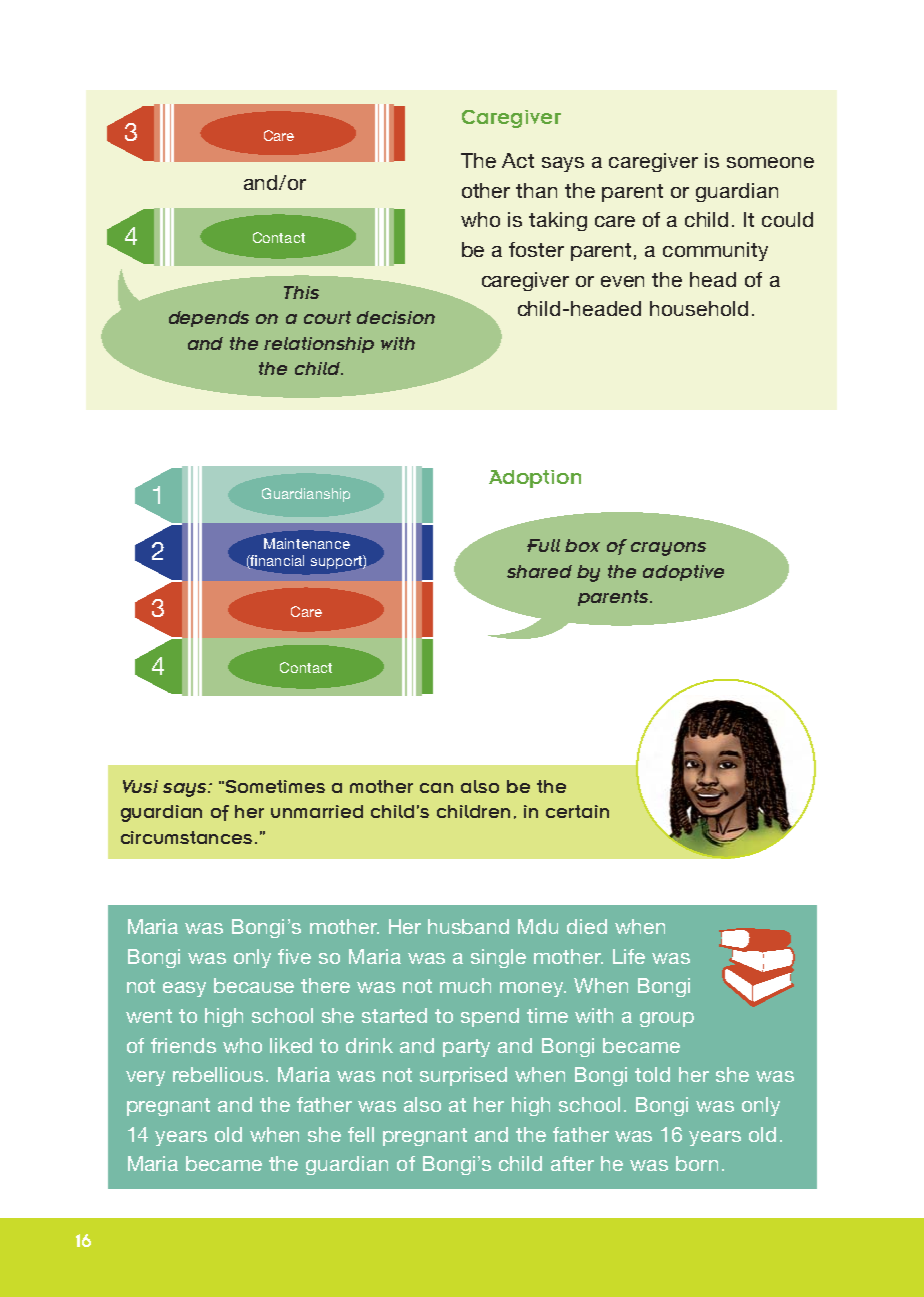  What do you see at coordinates (539, 571) in the document?
I see `shared` at bounding box center [539, 571].
